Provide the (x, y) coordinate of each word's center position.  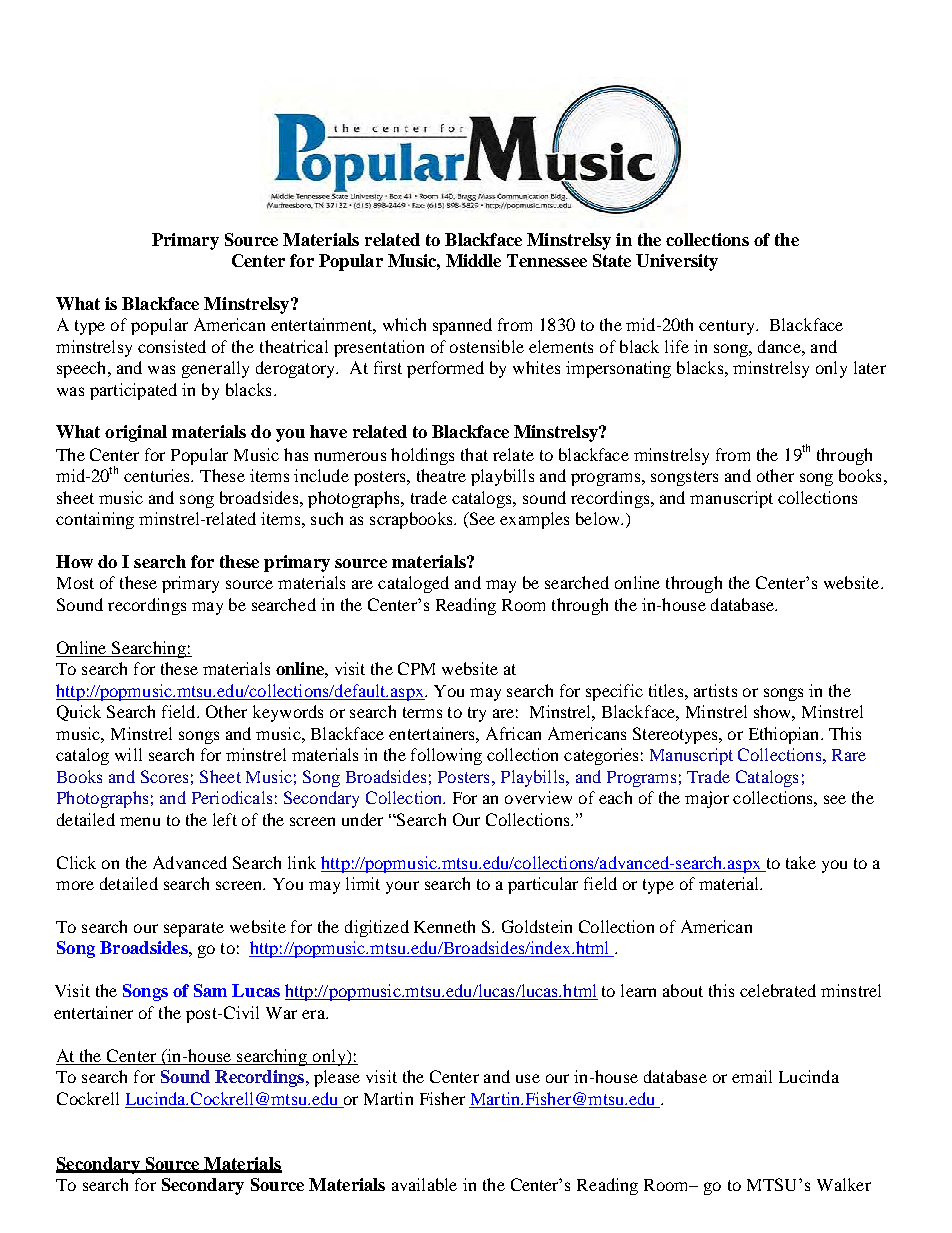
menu (140, 821)
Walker (844, 1184)
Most (75, 583)
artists (715, 690)
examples (534, 520)
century (728, 327)
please (337, 1078)
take (801, 862)
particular (543, 885)
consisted (172, 346)
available (424, 1184)
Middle (473, 260)
